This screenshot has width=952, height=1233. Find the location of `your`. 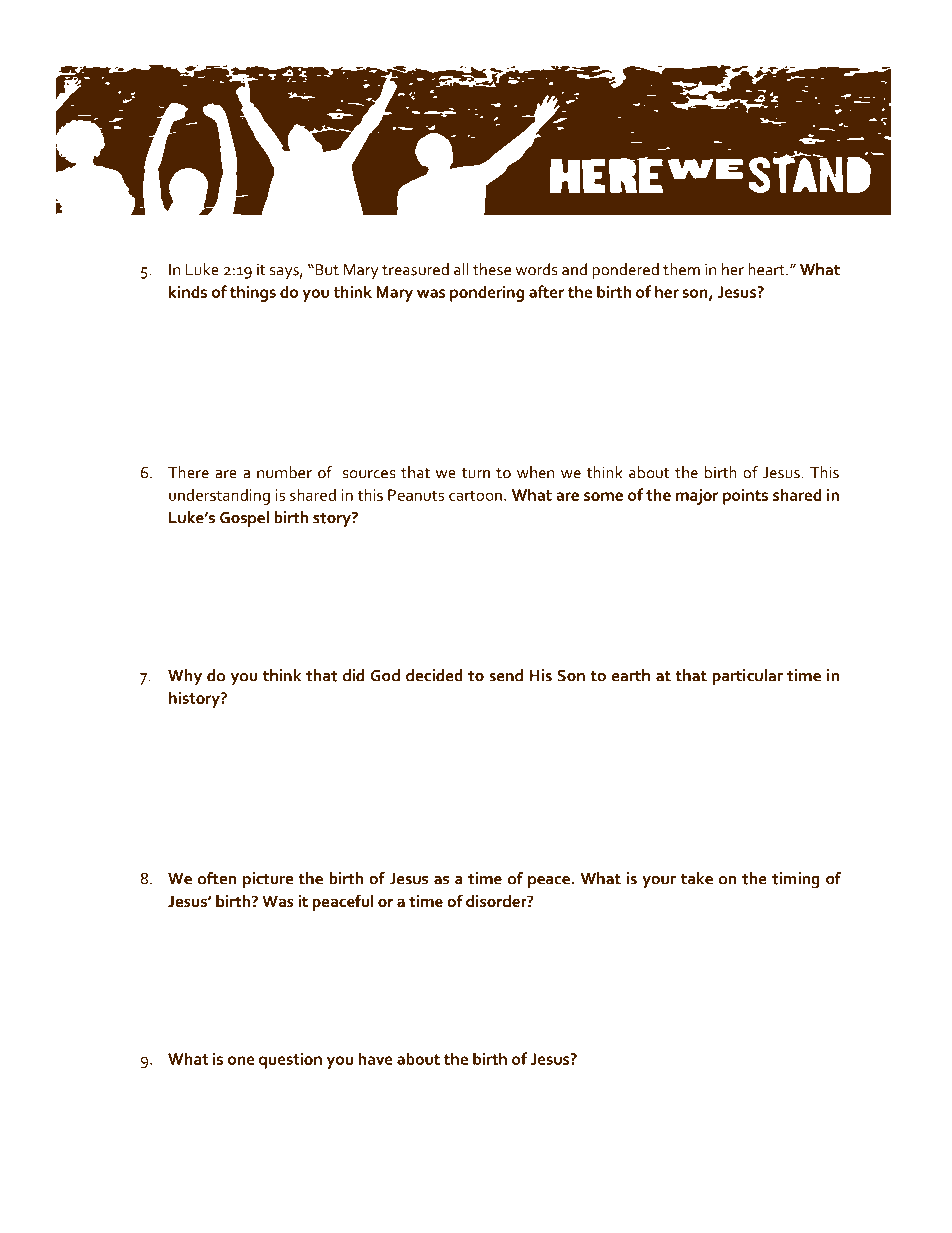

your is located at coordinates (659, 882).
